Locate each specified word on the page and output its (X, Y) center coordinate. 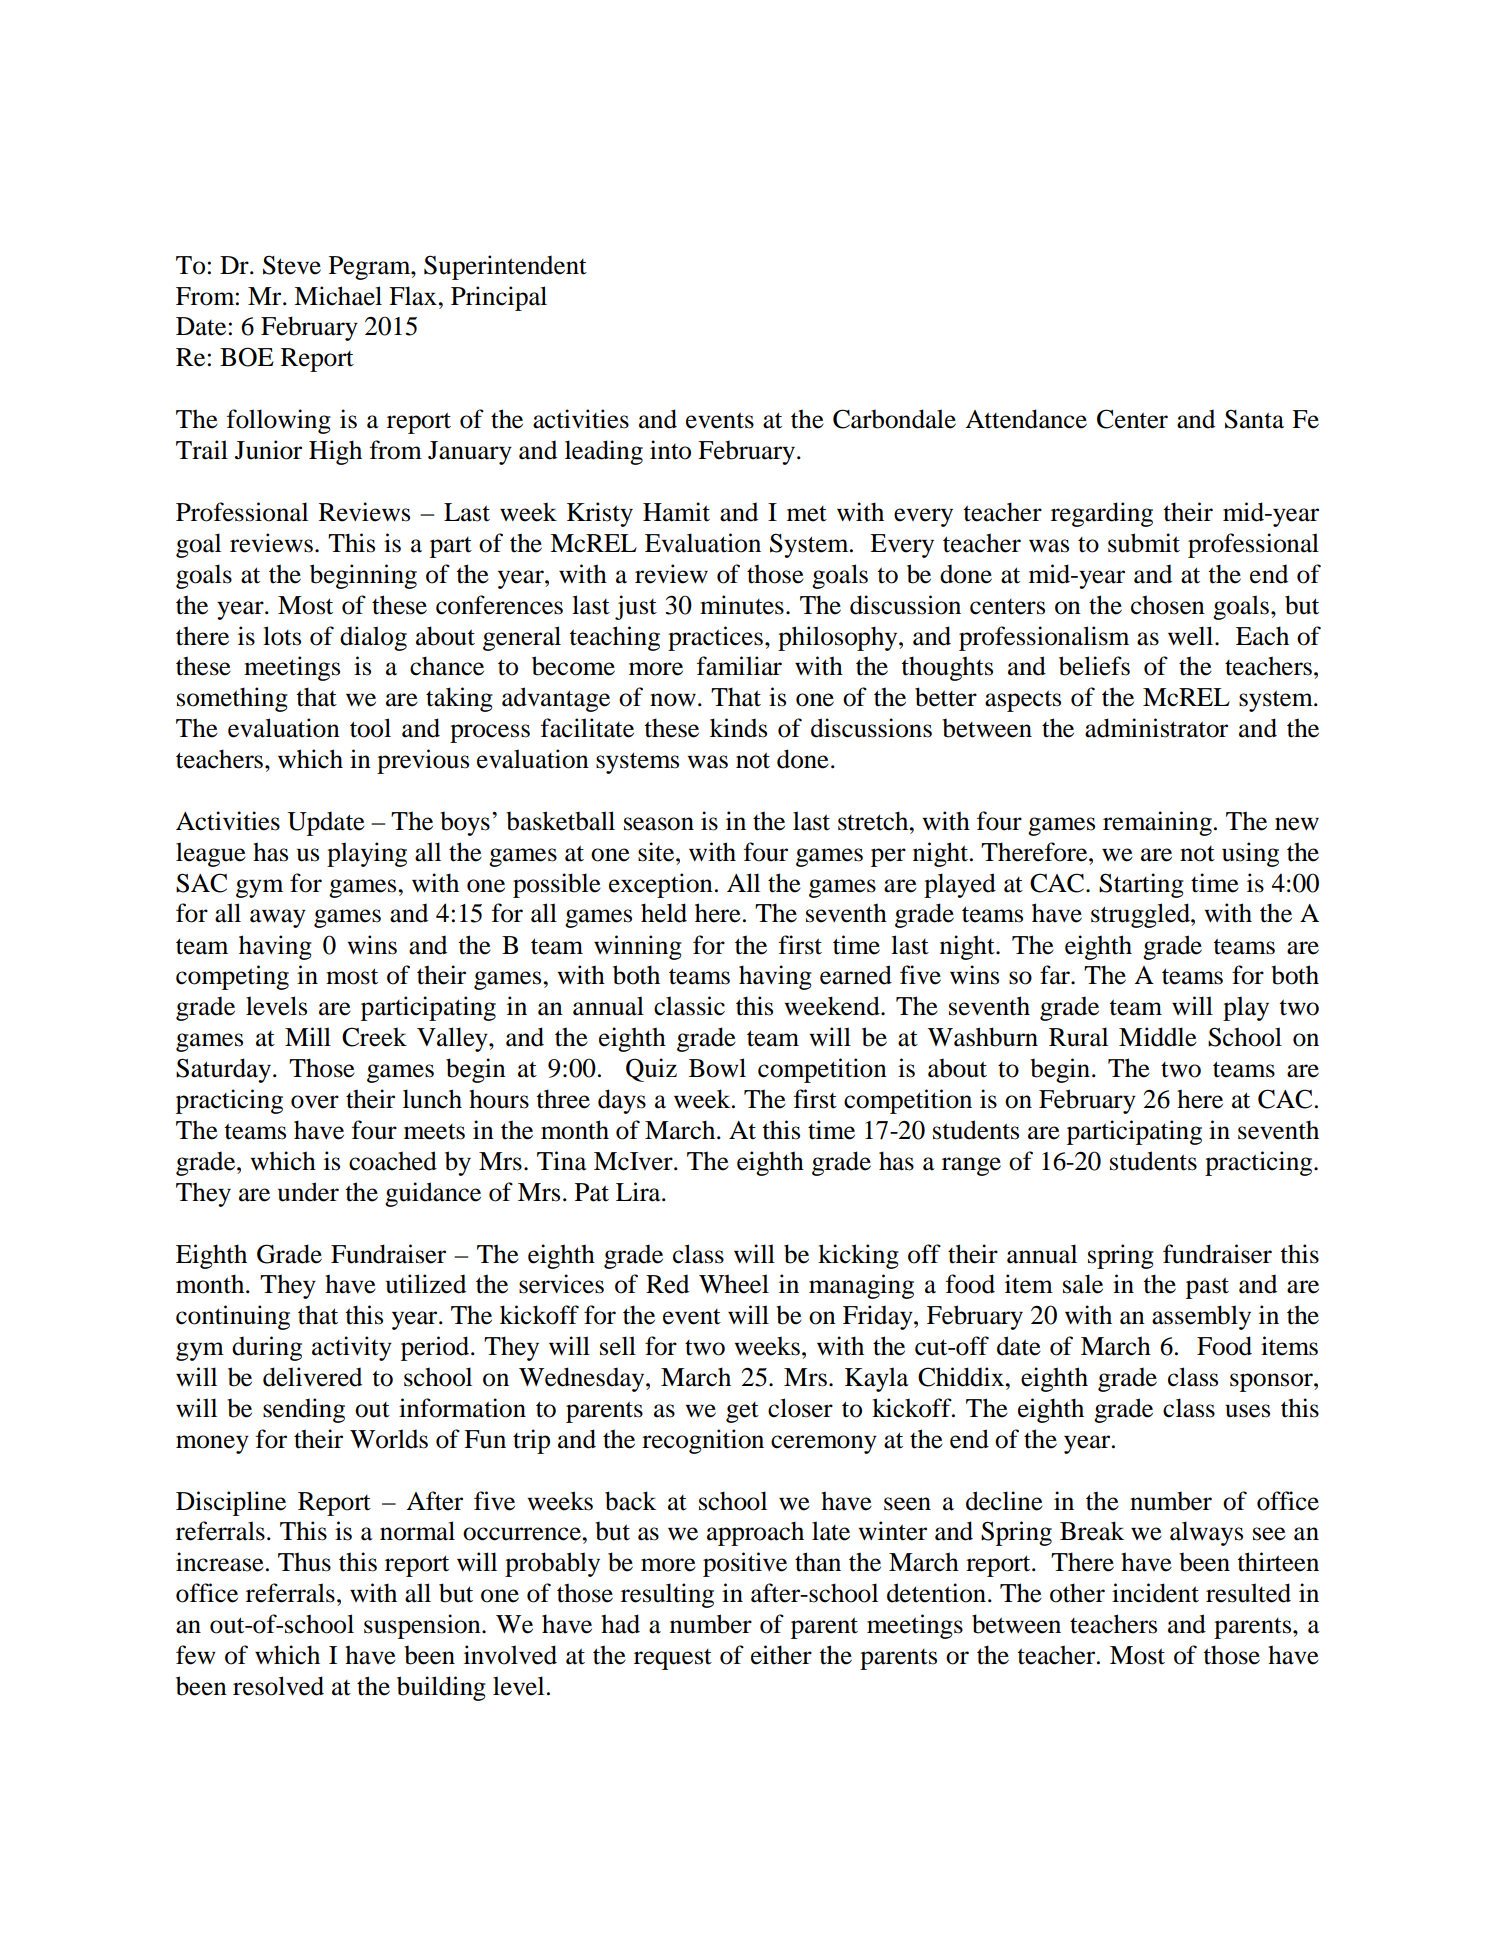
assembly (1201, 1317)
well (1192, 636)
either (781, 1655)
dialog (373, 638)
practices (715, 638)
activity (352, 1348)
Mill (308, 1036)
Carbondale (894, 419)
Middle (1158, 1037)
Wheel (734, 1284)
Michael (338, 296)
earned (856, 975)
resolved (278, 1686)
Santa (1254, 419)
